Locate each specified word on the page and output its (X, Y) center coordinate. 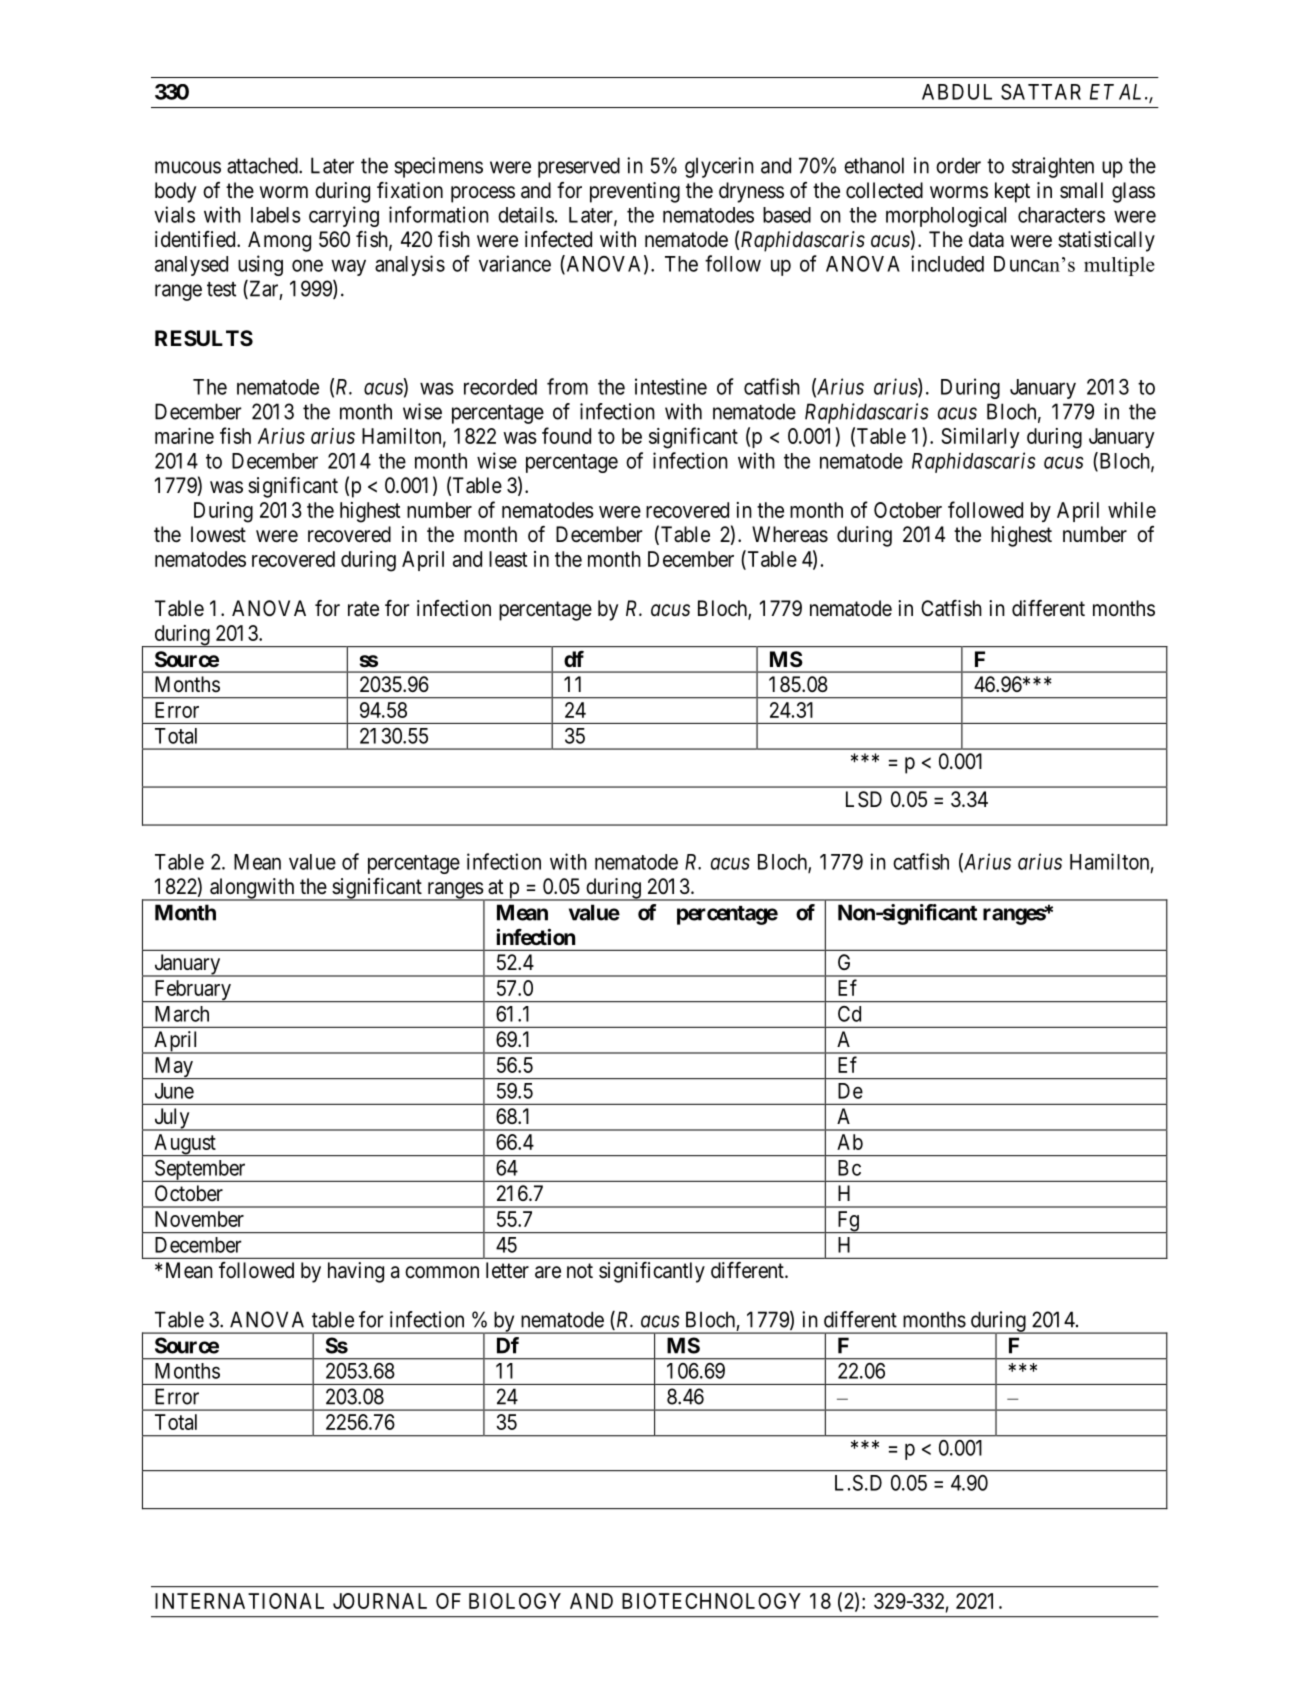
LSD (864, 799)
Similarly (980, 438)
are (548, 1272)
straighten (1053, 167)
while (1132, 510)
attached (263, 165)
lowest (218, 534)
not (580, 1270)
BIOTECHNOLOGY (711, 1601)
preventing (635, 192)
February (192, 991)
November (199, 1219)
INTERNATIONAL (239, 1601)
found (566, 435)
